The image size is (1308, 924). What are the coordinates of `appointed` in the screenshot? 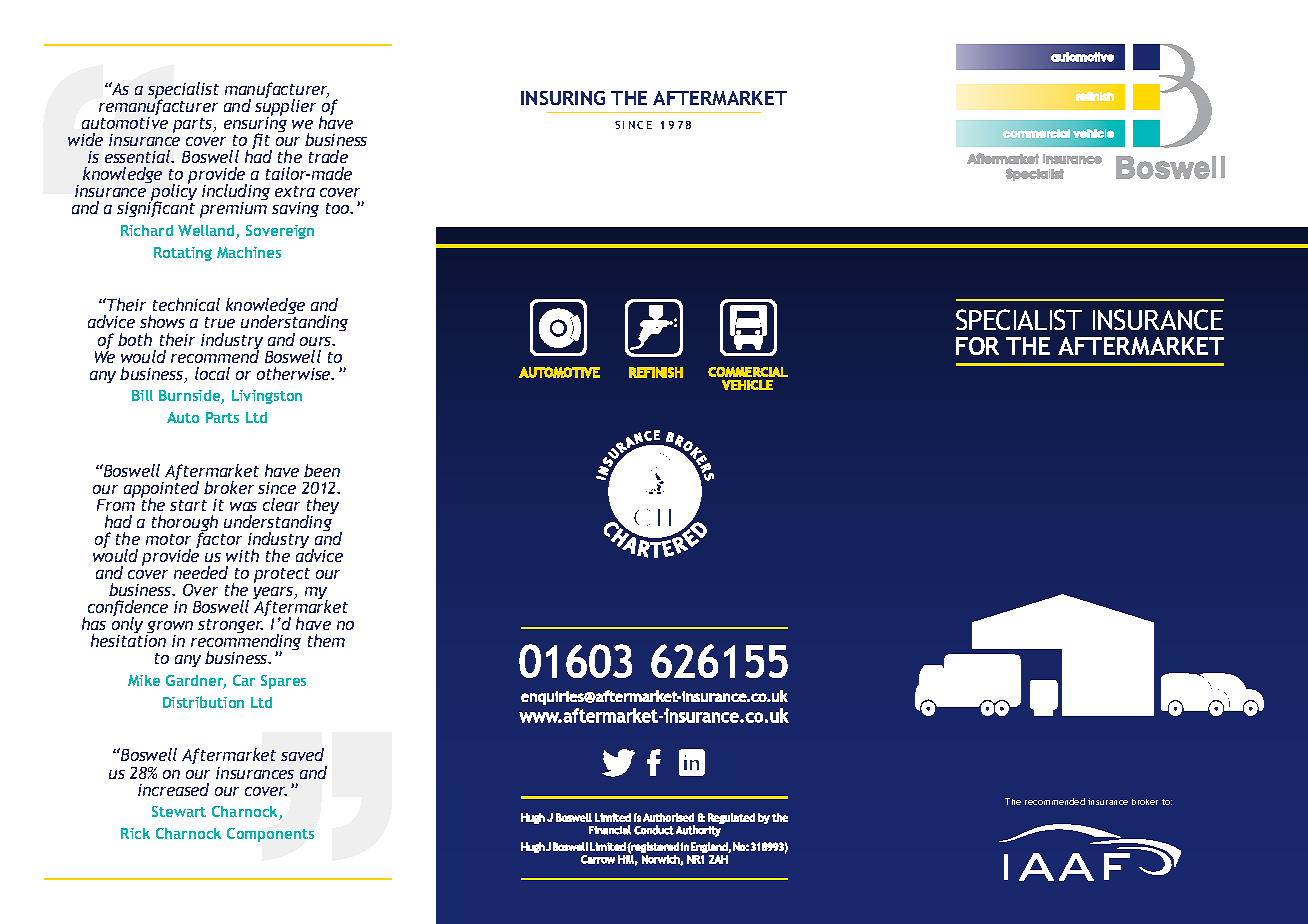 It's located at (161, 489).
